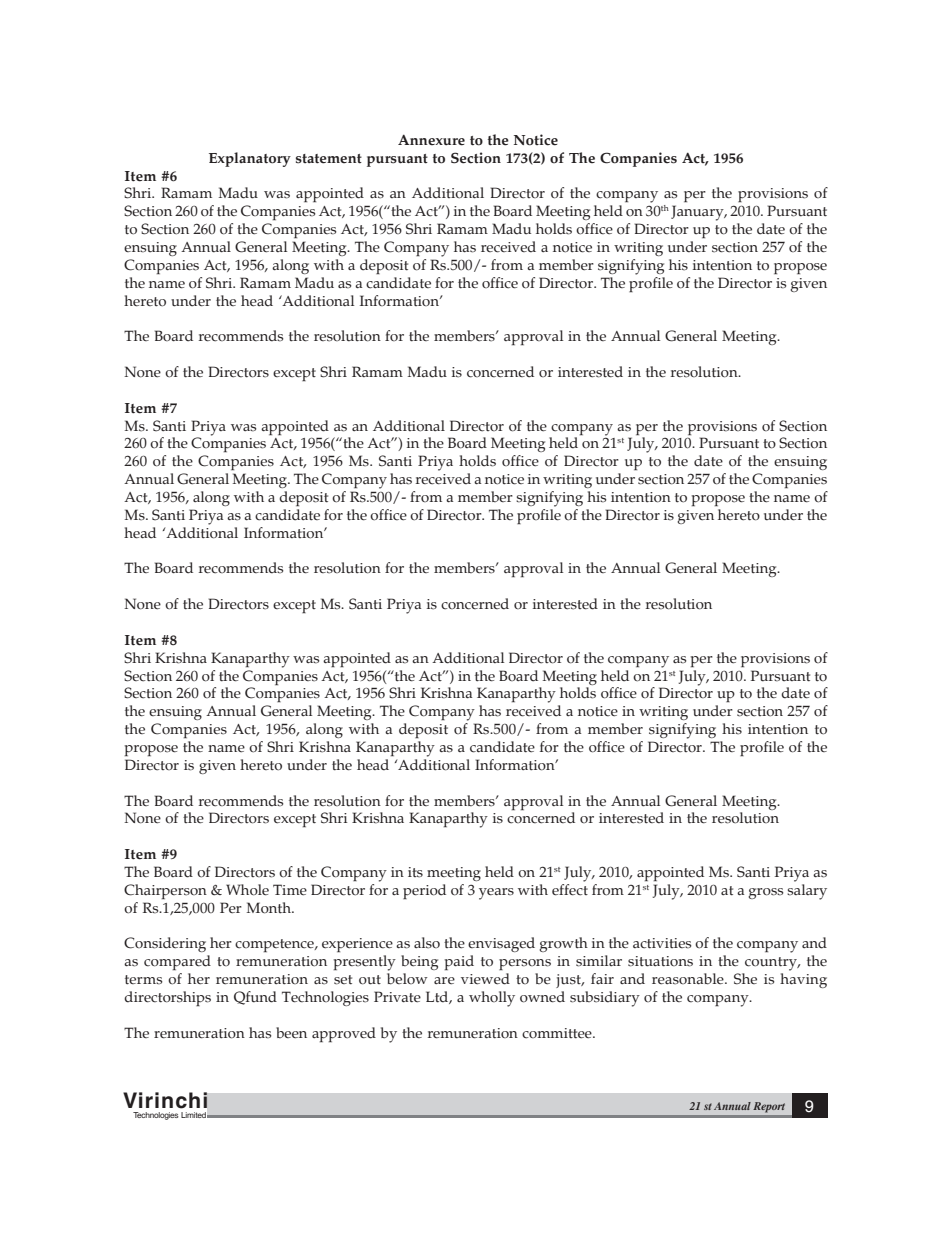 The height and width of the document is (1250, 952). What do you see at coordinates (558, 1033) in the document?
I see `committee` at bounding box center [558, 1033].
